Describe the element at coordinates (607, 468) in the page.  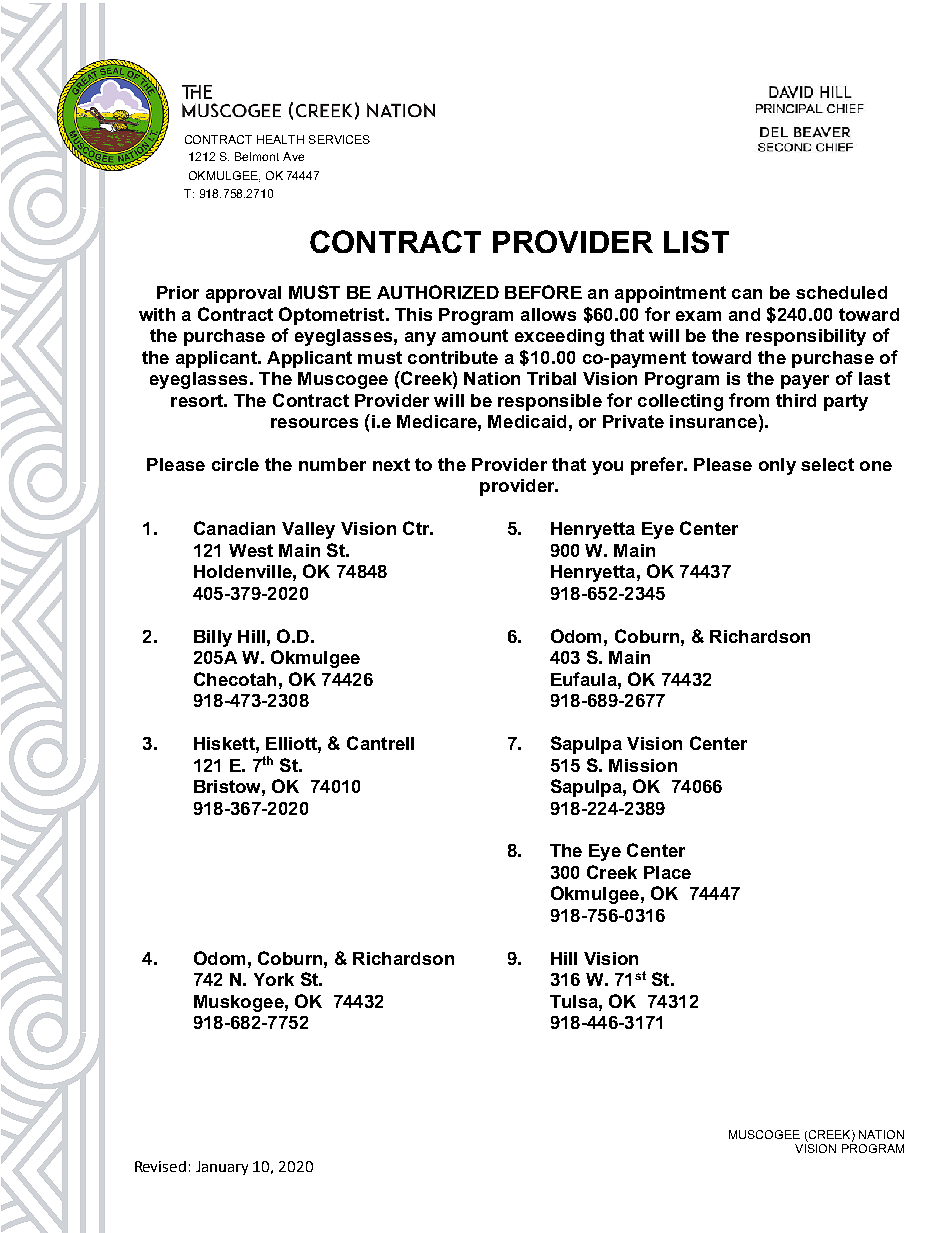
I see `you` at that location.
